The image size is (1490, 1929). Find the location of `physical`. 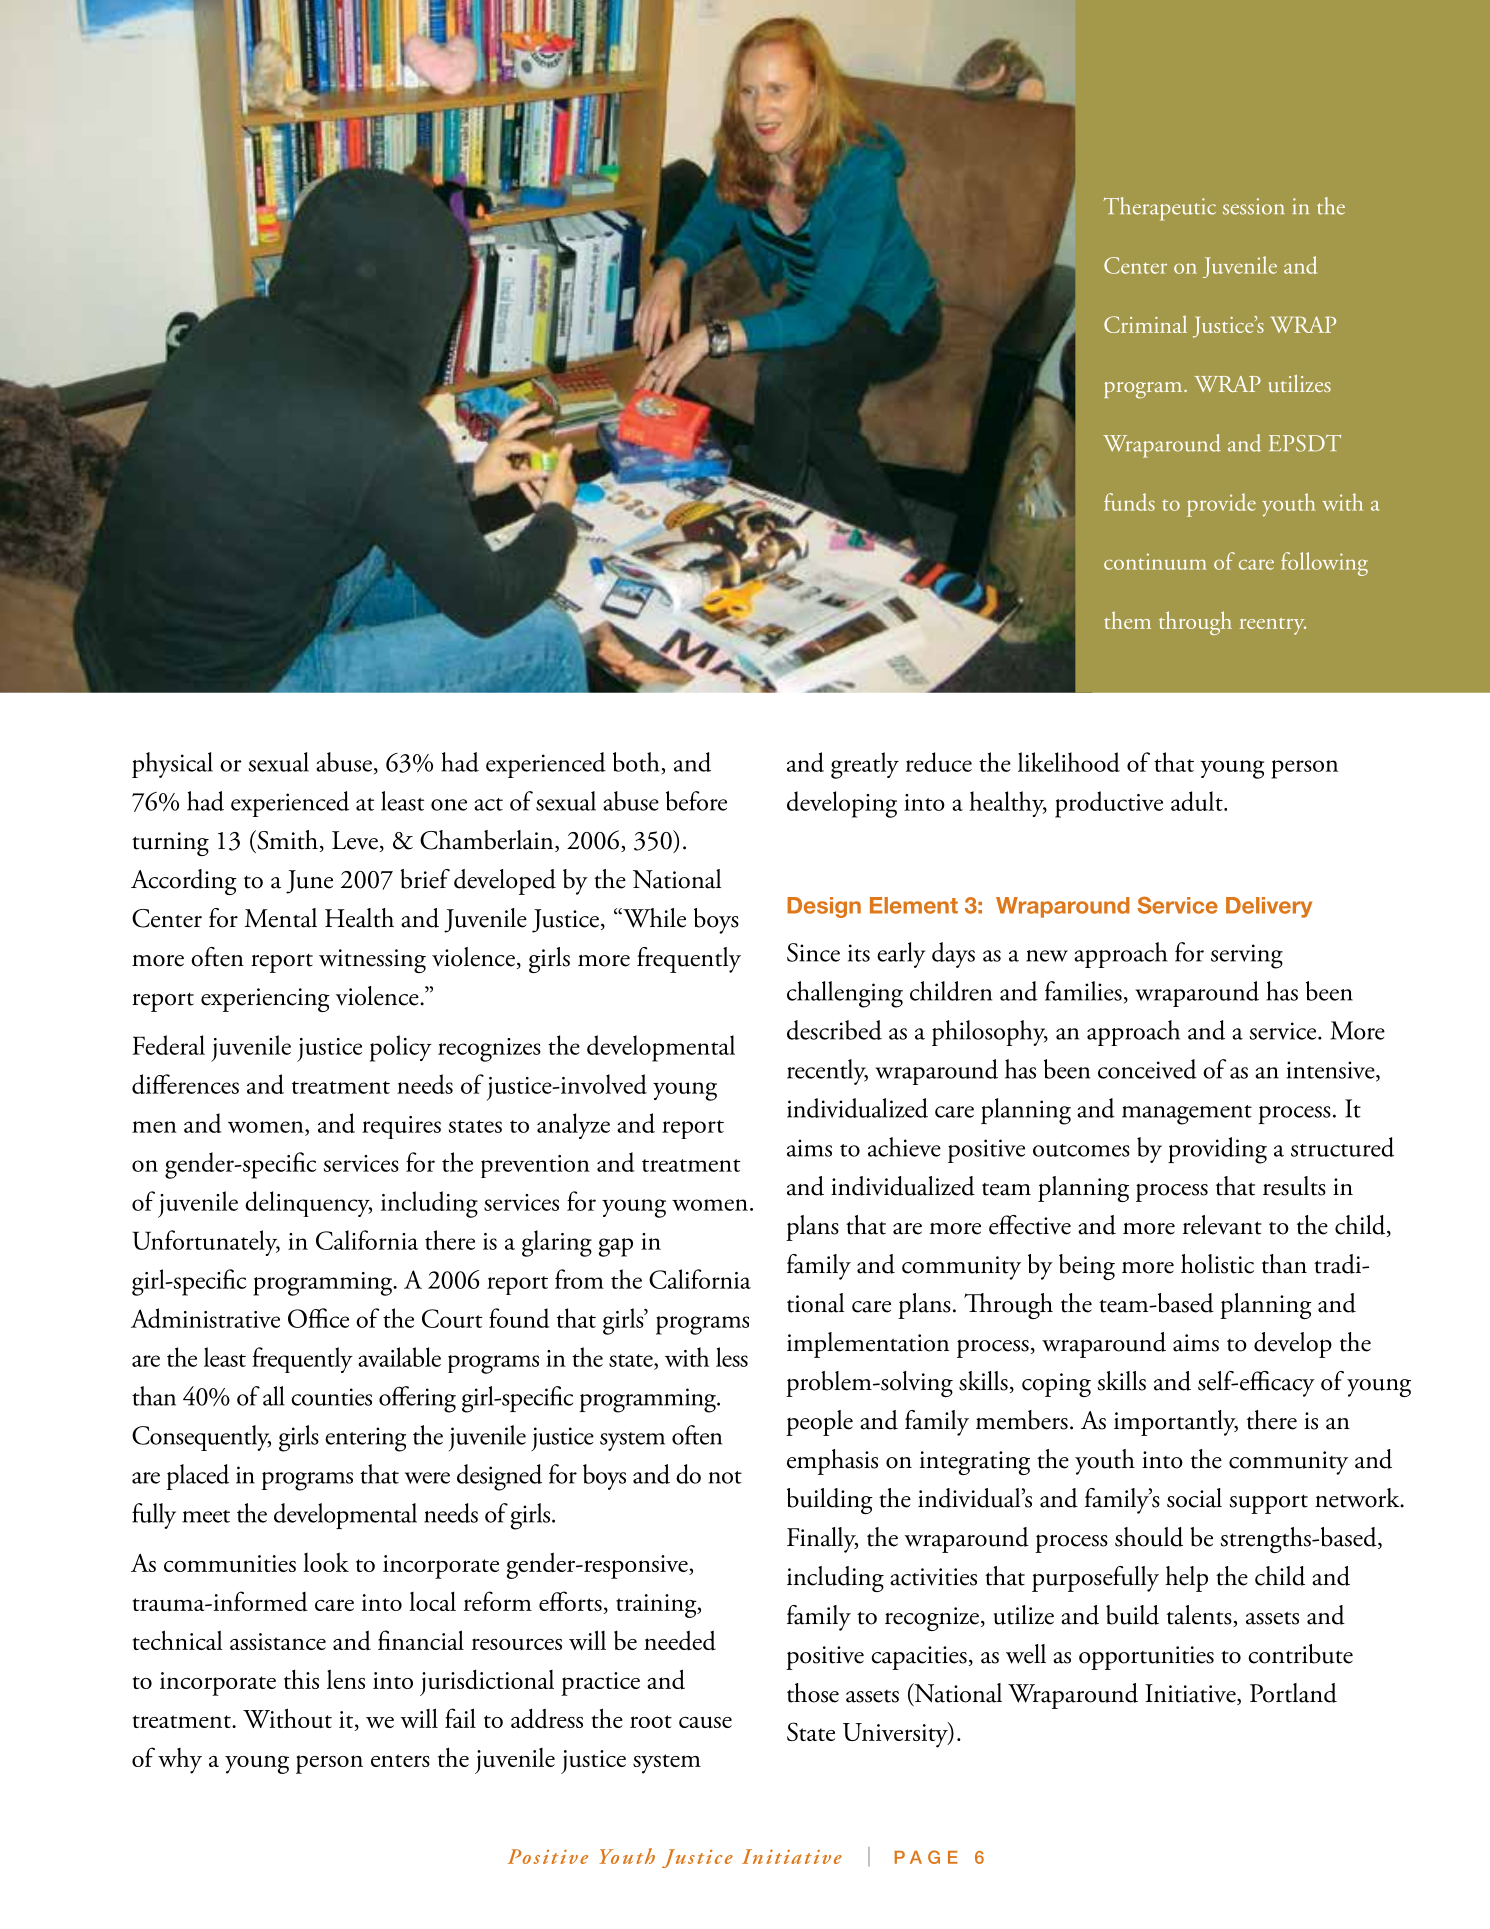

physical is located at coordinates (172, 765).
